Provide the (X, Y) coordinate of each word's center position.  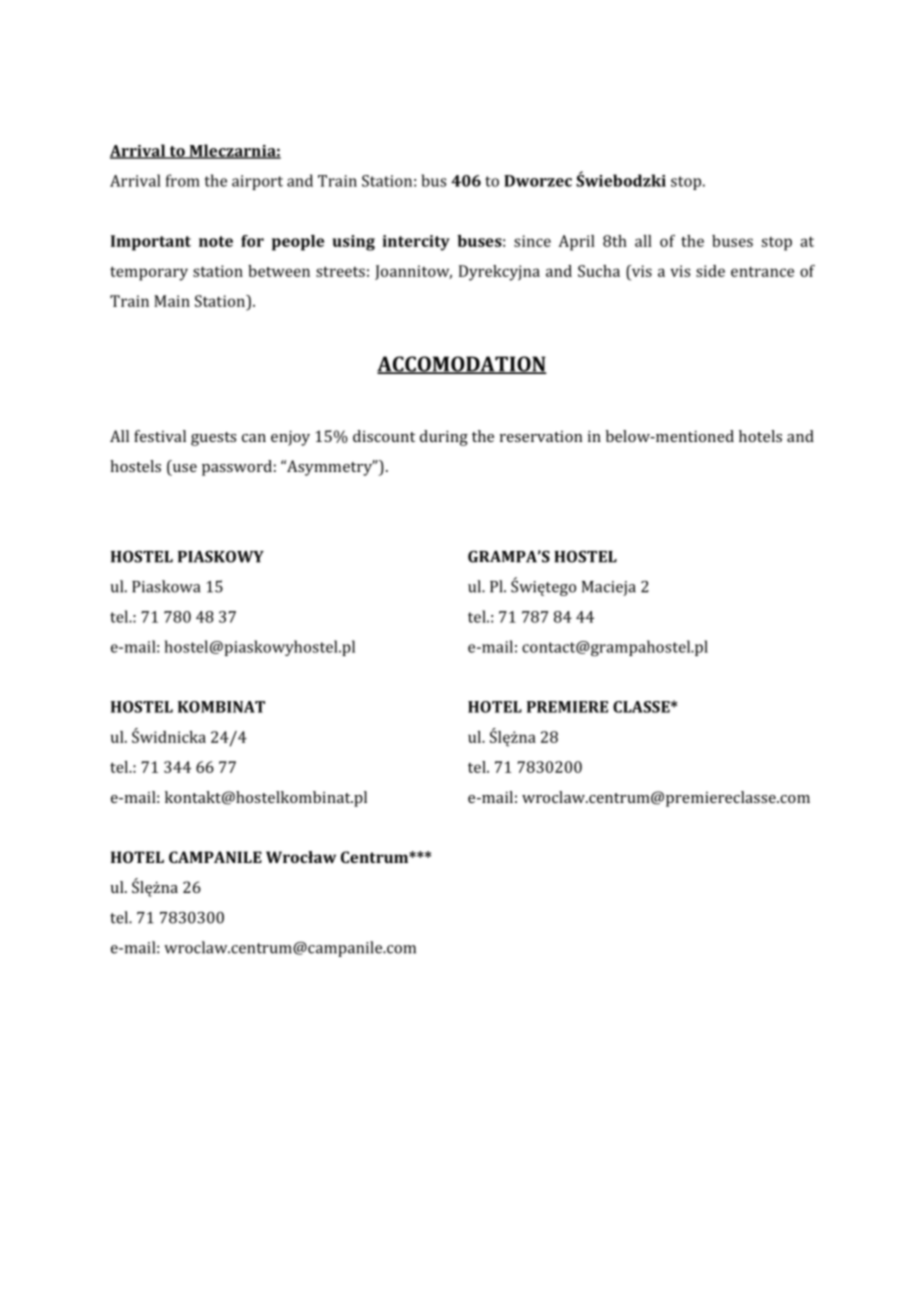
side (710, 271)
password (237, 468)
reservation (541, 436)
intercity (416, 243)
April (576, 243)
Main (172, 301)
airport (257, 182)
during (444, 438)
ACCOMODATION (462, 365)
